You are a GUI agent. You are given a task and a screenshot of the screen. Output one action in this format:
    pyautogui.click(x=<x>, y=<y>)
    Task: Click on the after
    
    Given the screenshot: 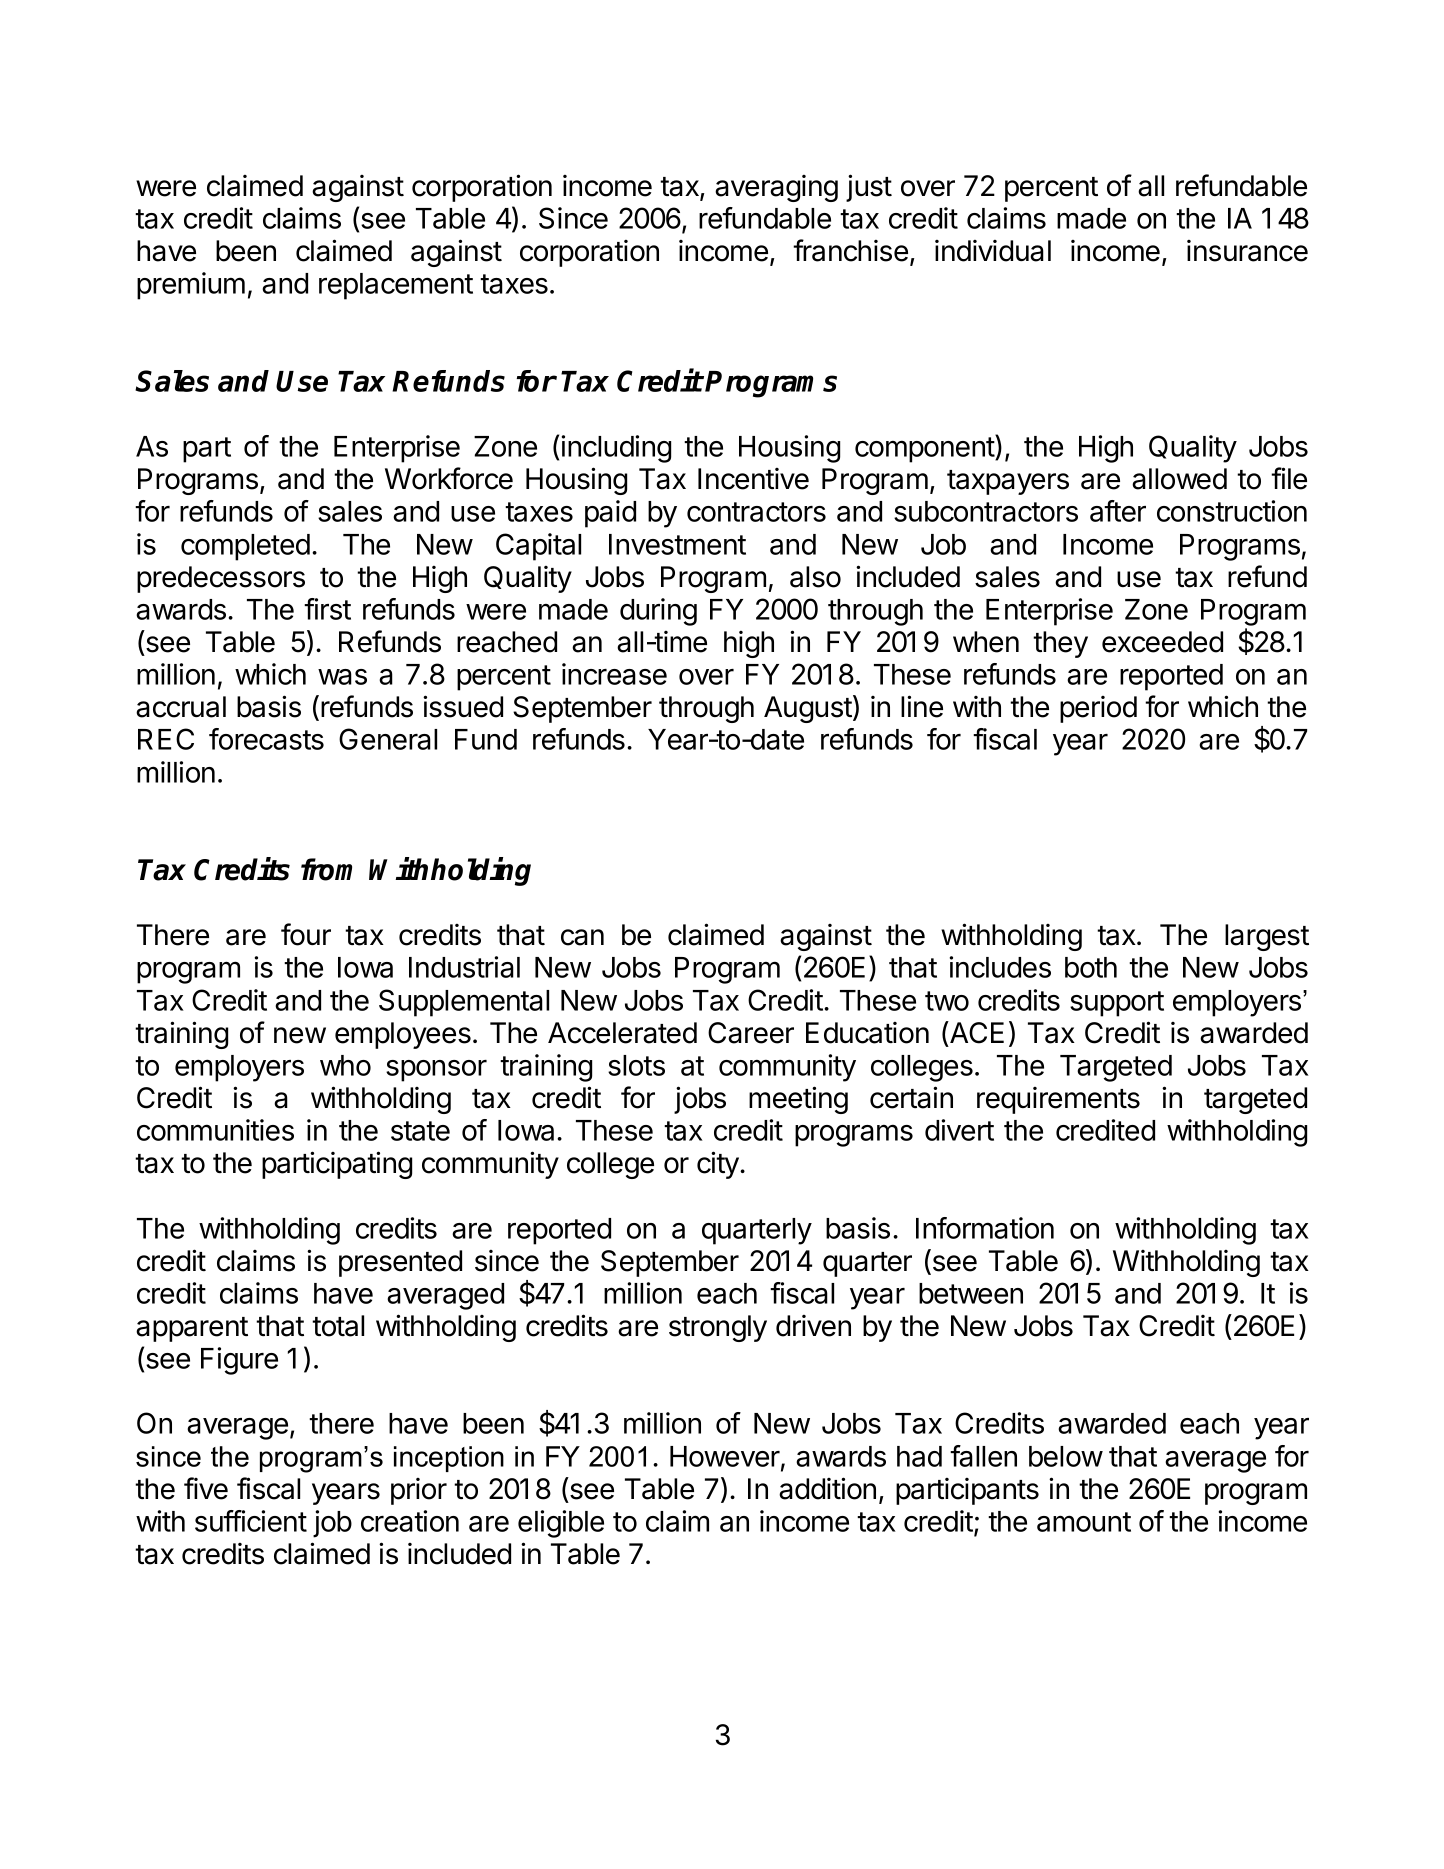 What is the action you would take?
    pyautogui.click(x=1118, y=511)
